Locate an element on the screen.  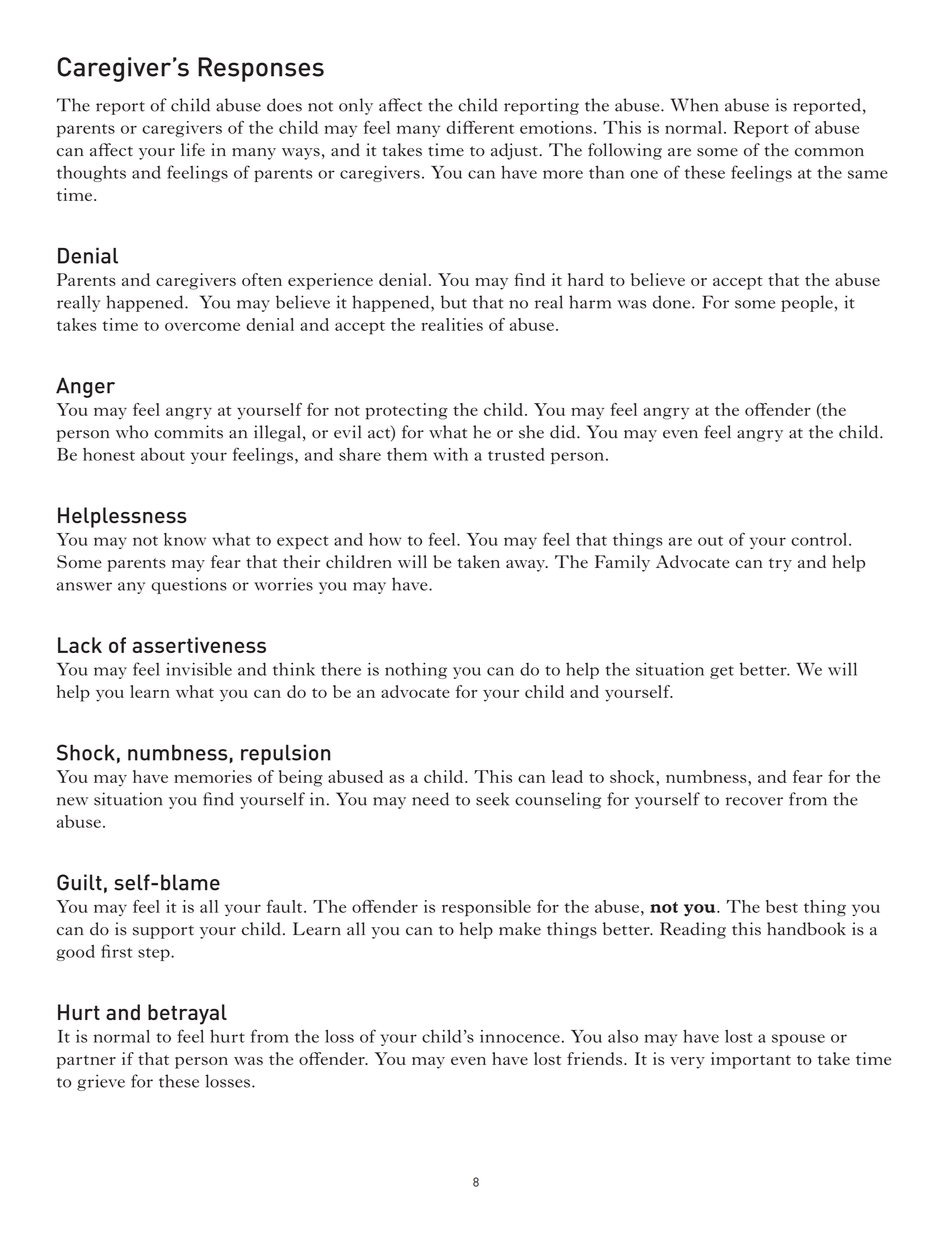
When is located at coordinates (694, 105).
